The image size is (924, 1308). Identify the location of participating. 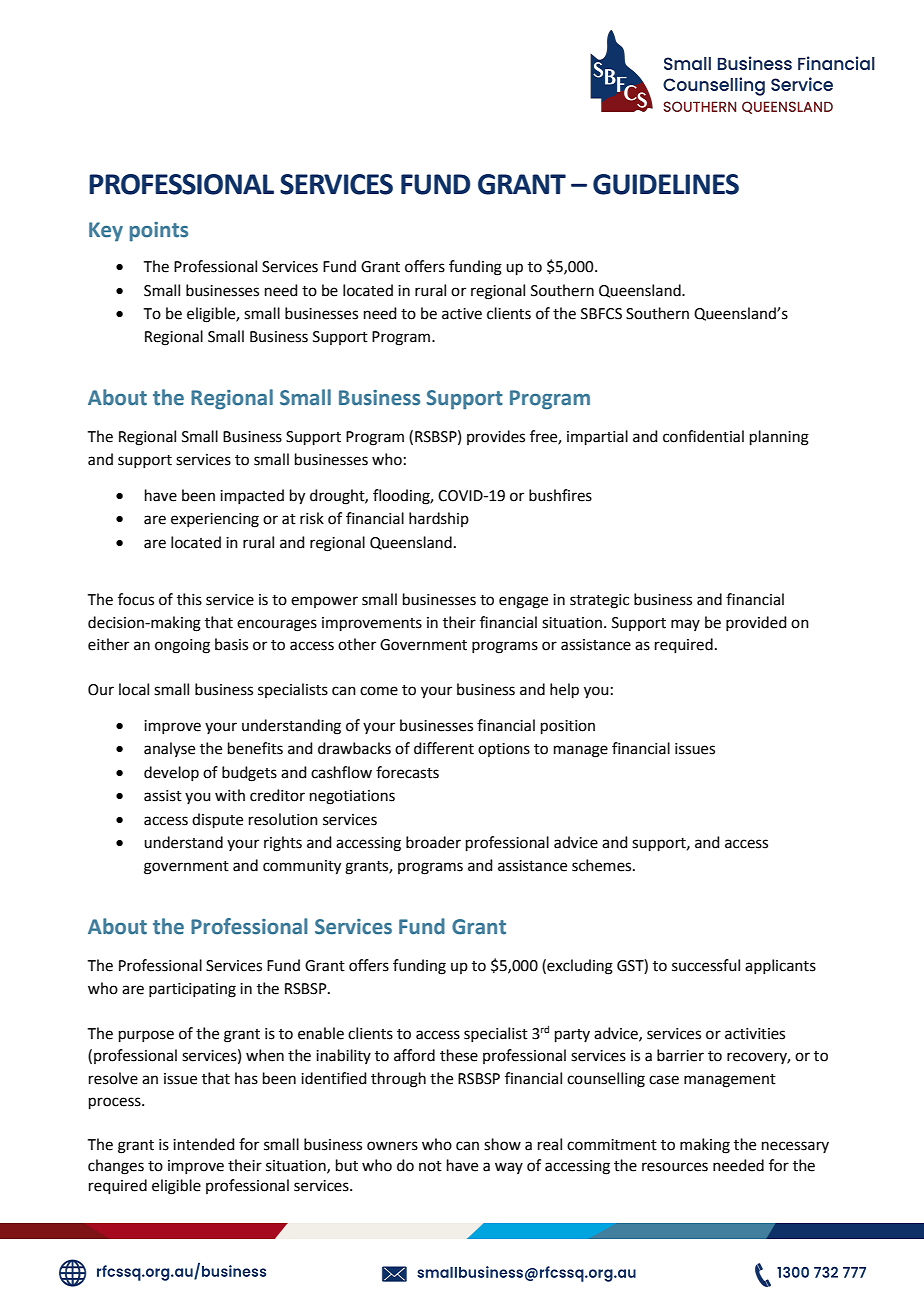
(192, 990).
